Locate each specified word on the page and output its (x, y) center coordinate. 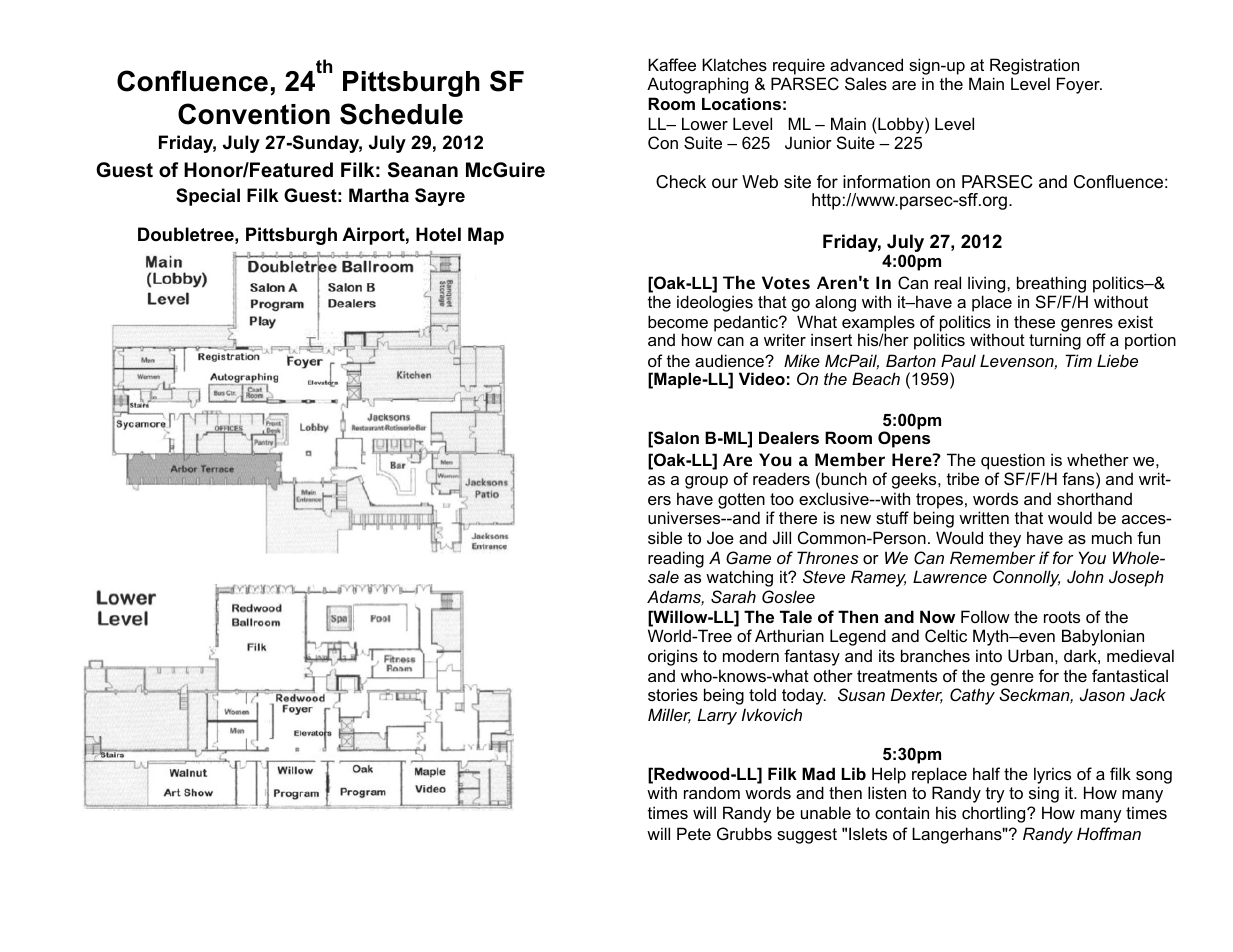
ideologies (715, 303)
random (712, 792)
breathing (1051, 284)
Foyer (1079, 85)
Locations (741, 103)
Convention (254, 114)
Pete (694, 833)
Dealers (789, 437)
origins (673, 657)
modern (751, 655)
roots (1062, 617)
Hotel (438, 234)
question (1013, 463)
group (706, 482)
